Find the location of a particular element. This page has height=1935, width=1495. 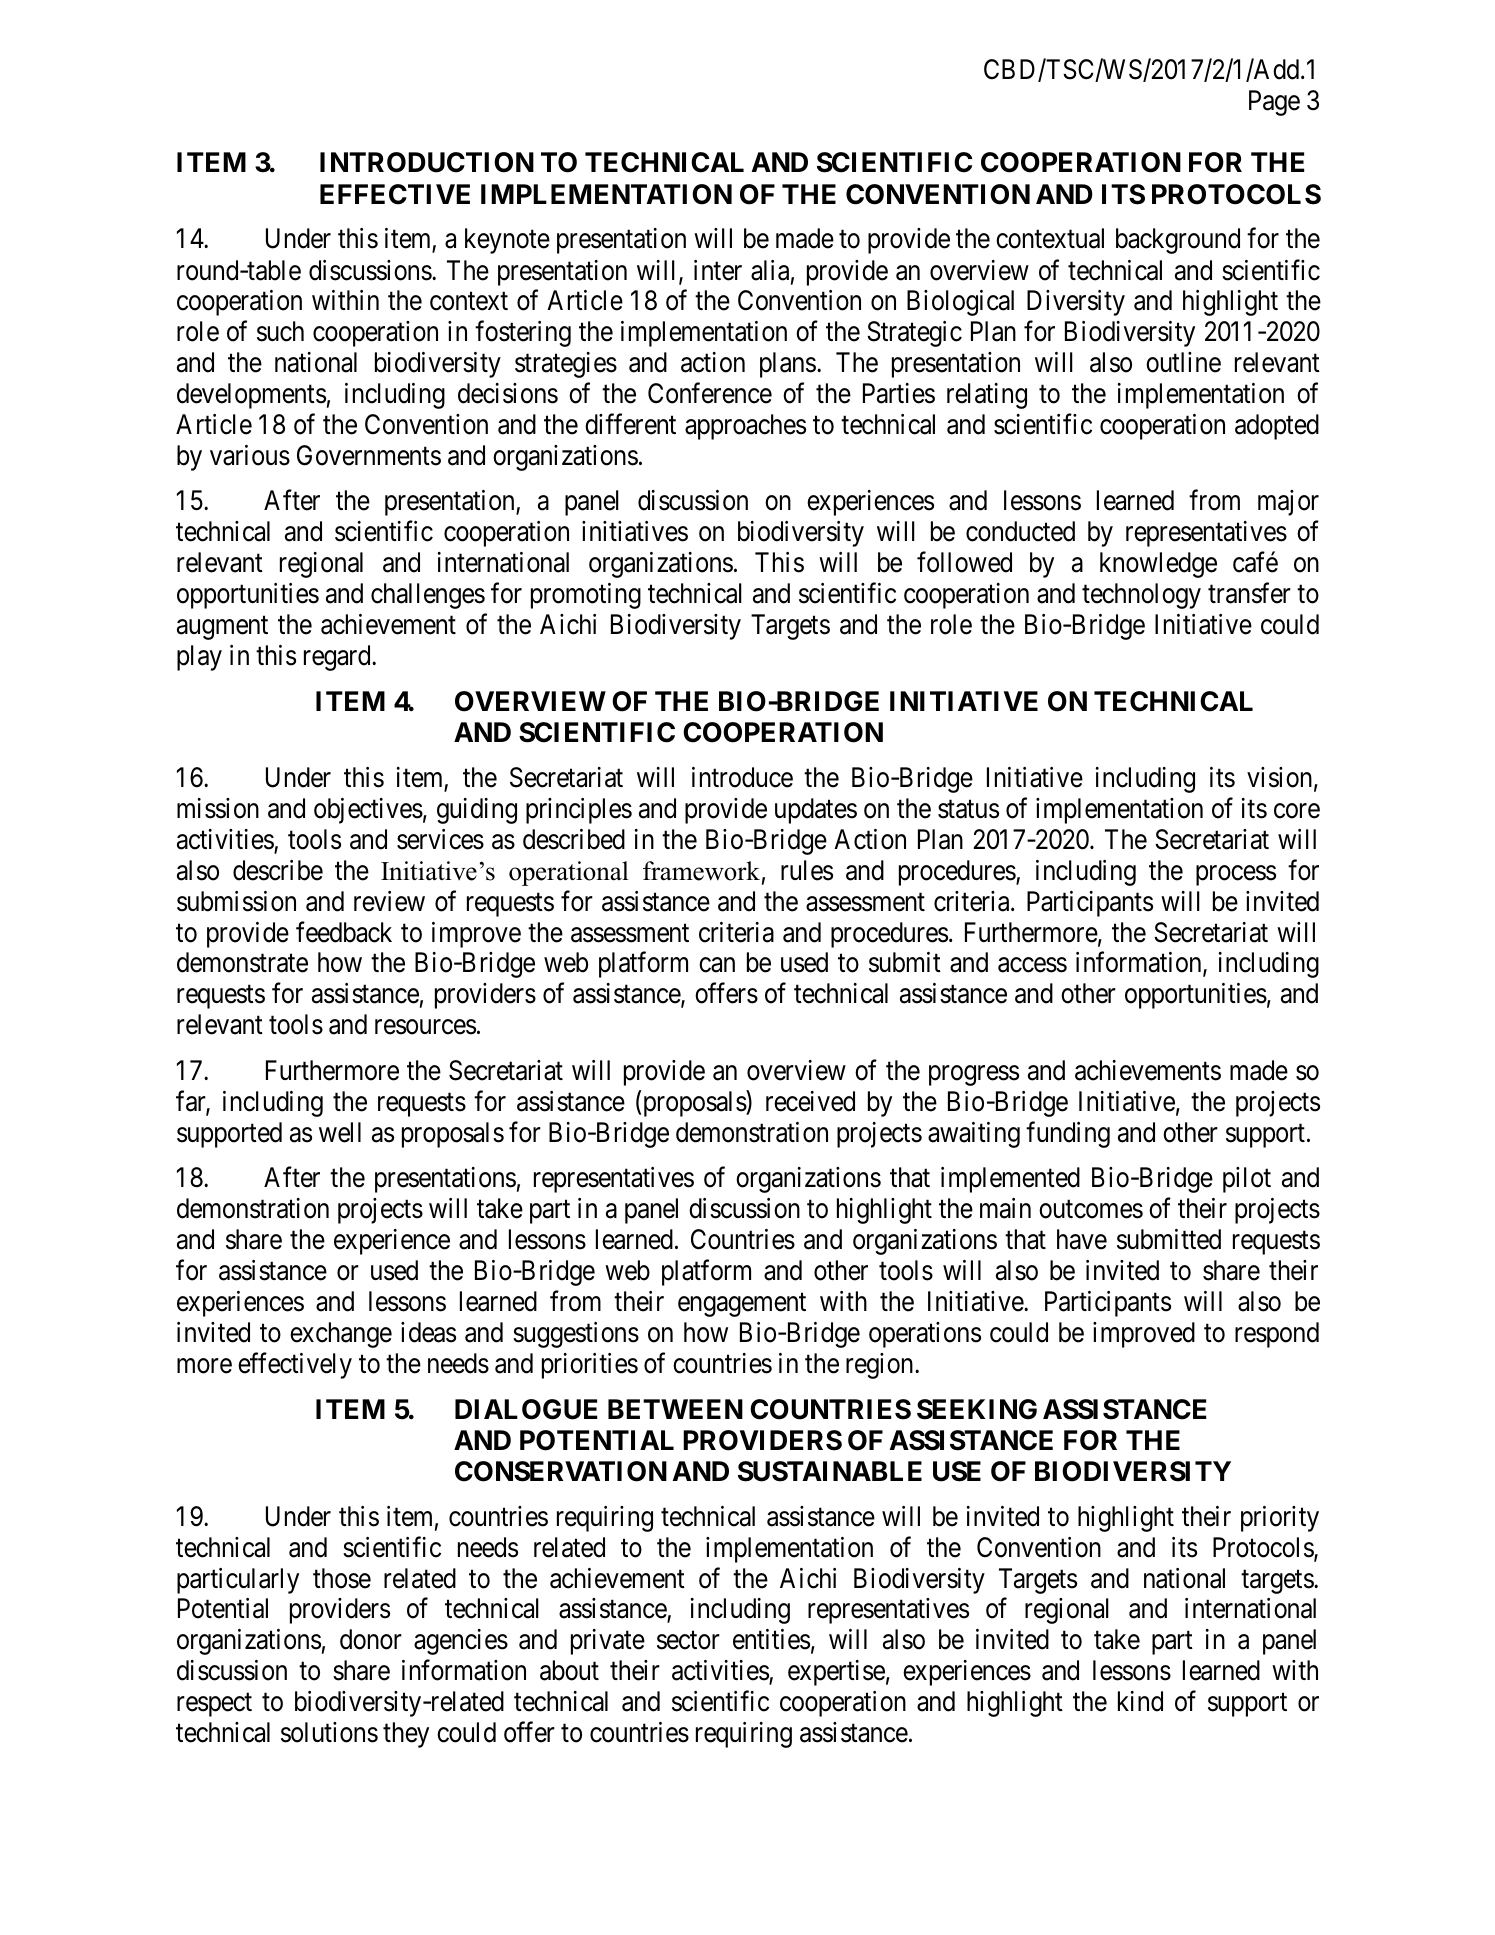

donor is located at coordinates (371, 1639).
